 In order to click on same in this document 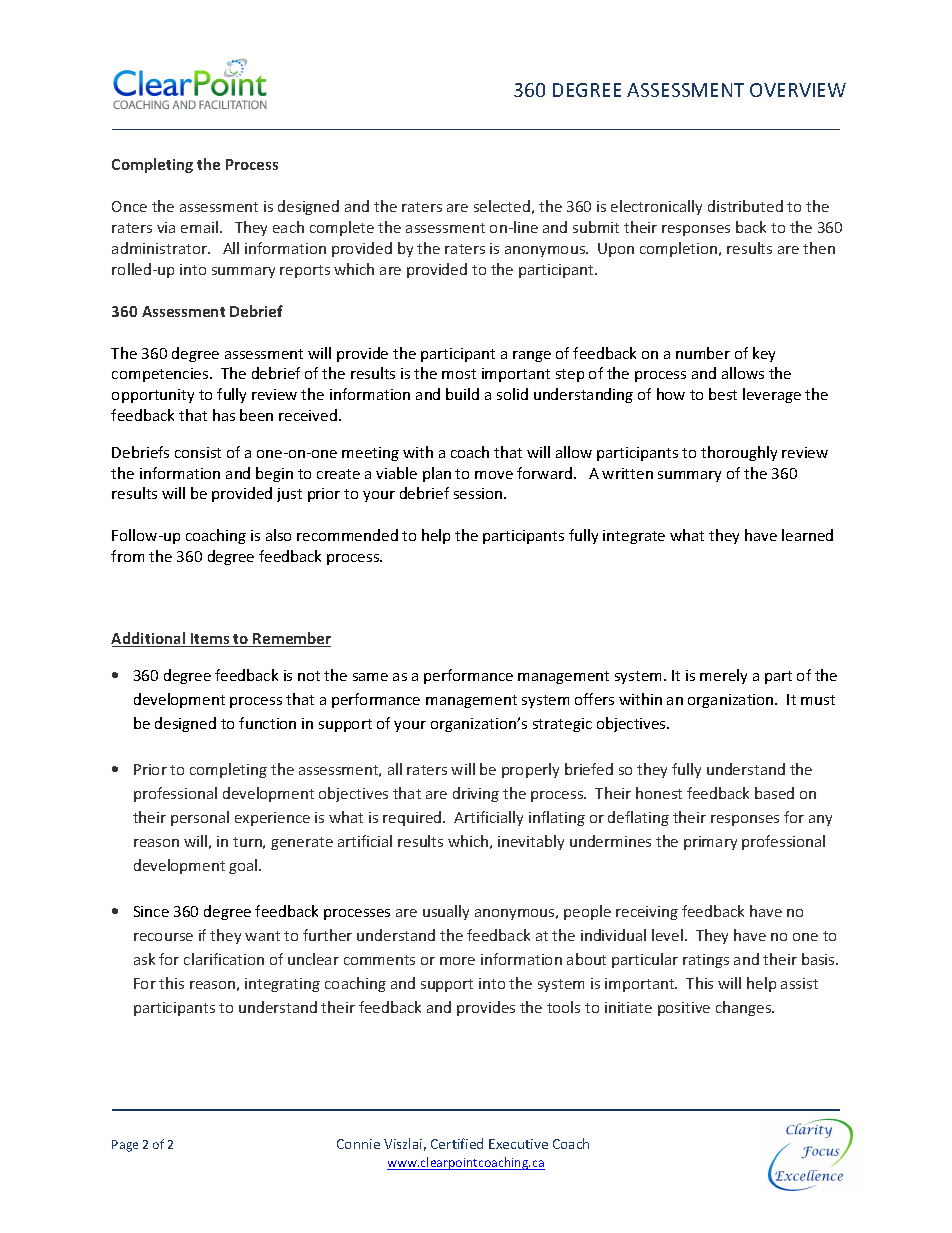, I will do `click(370, 677)`.
